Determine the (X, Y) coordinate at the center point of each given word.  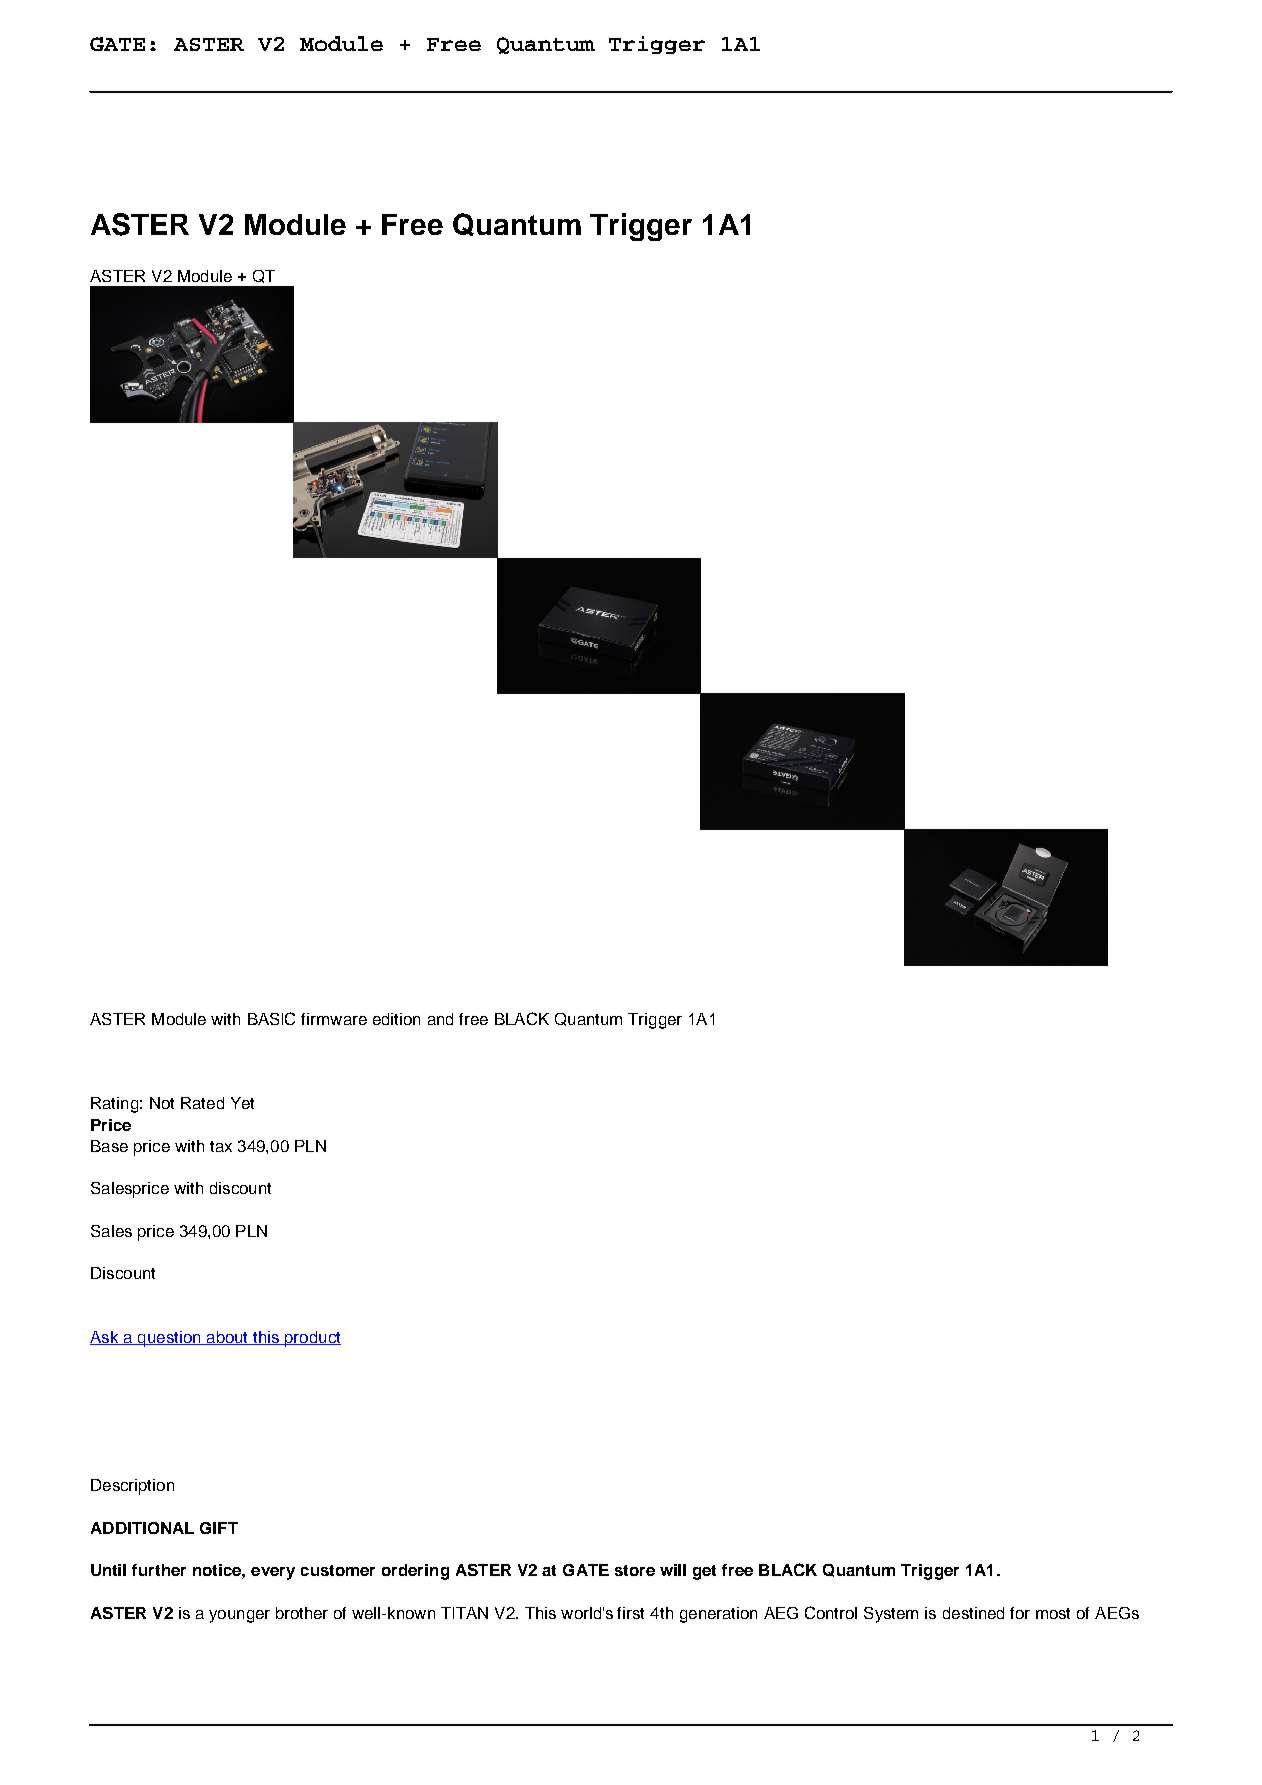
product (312, 1339)
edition (396, 1019)
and (440, 1019)
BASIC (271, 1018)
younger (239, 1616)
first (630, 1613)
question (169, 1339)
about (227, 1338)
